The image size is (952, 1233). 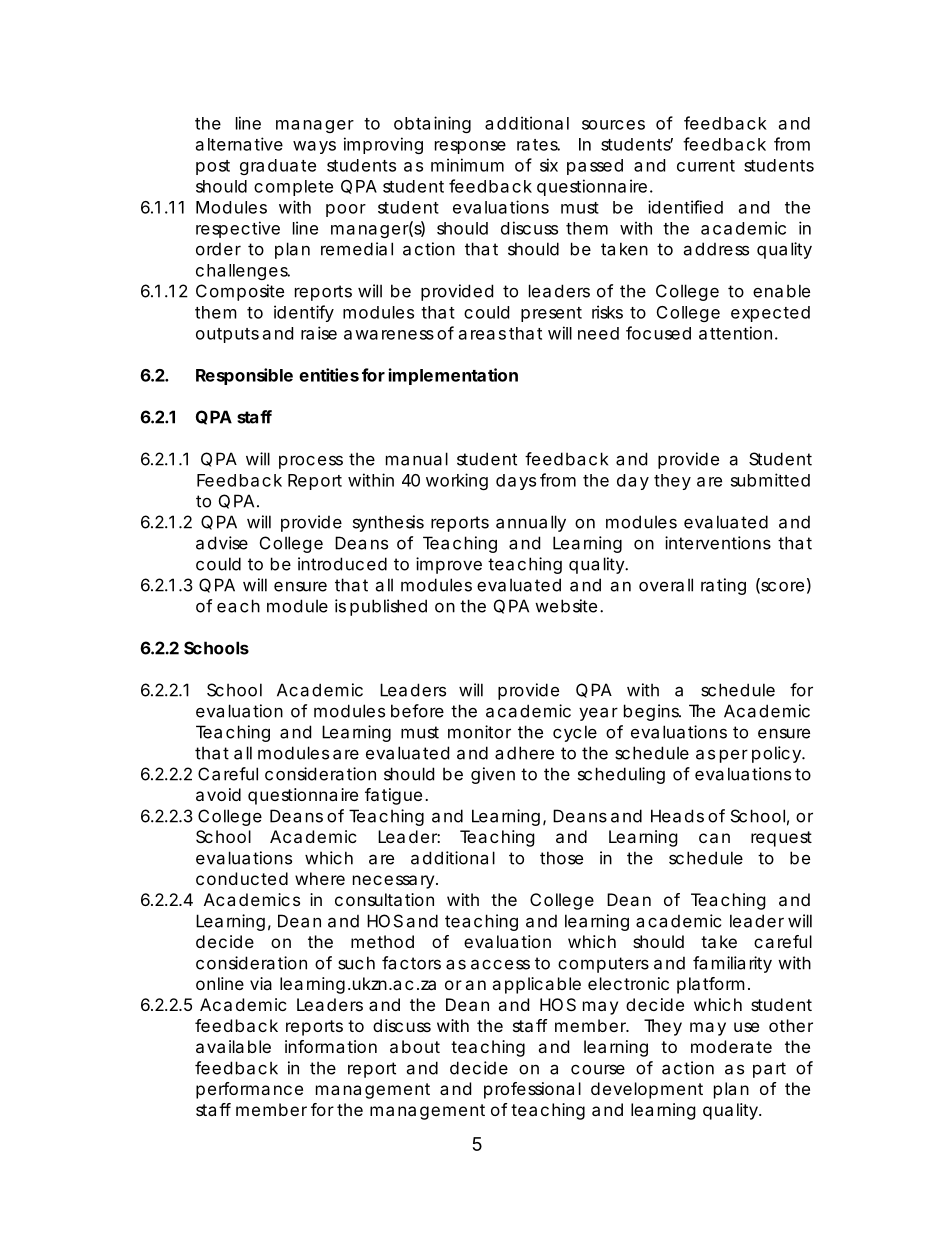 I want to click on areas, so click(x=482, y=335).
